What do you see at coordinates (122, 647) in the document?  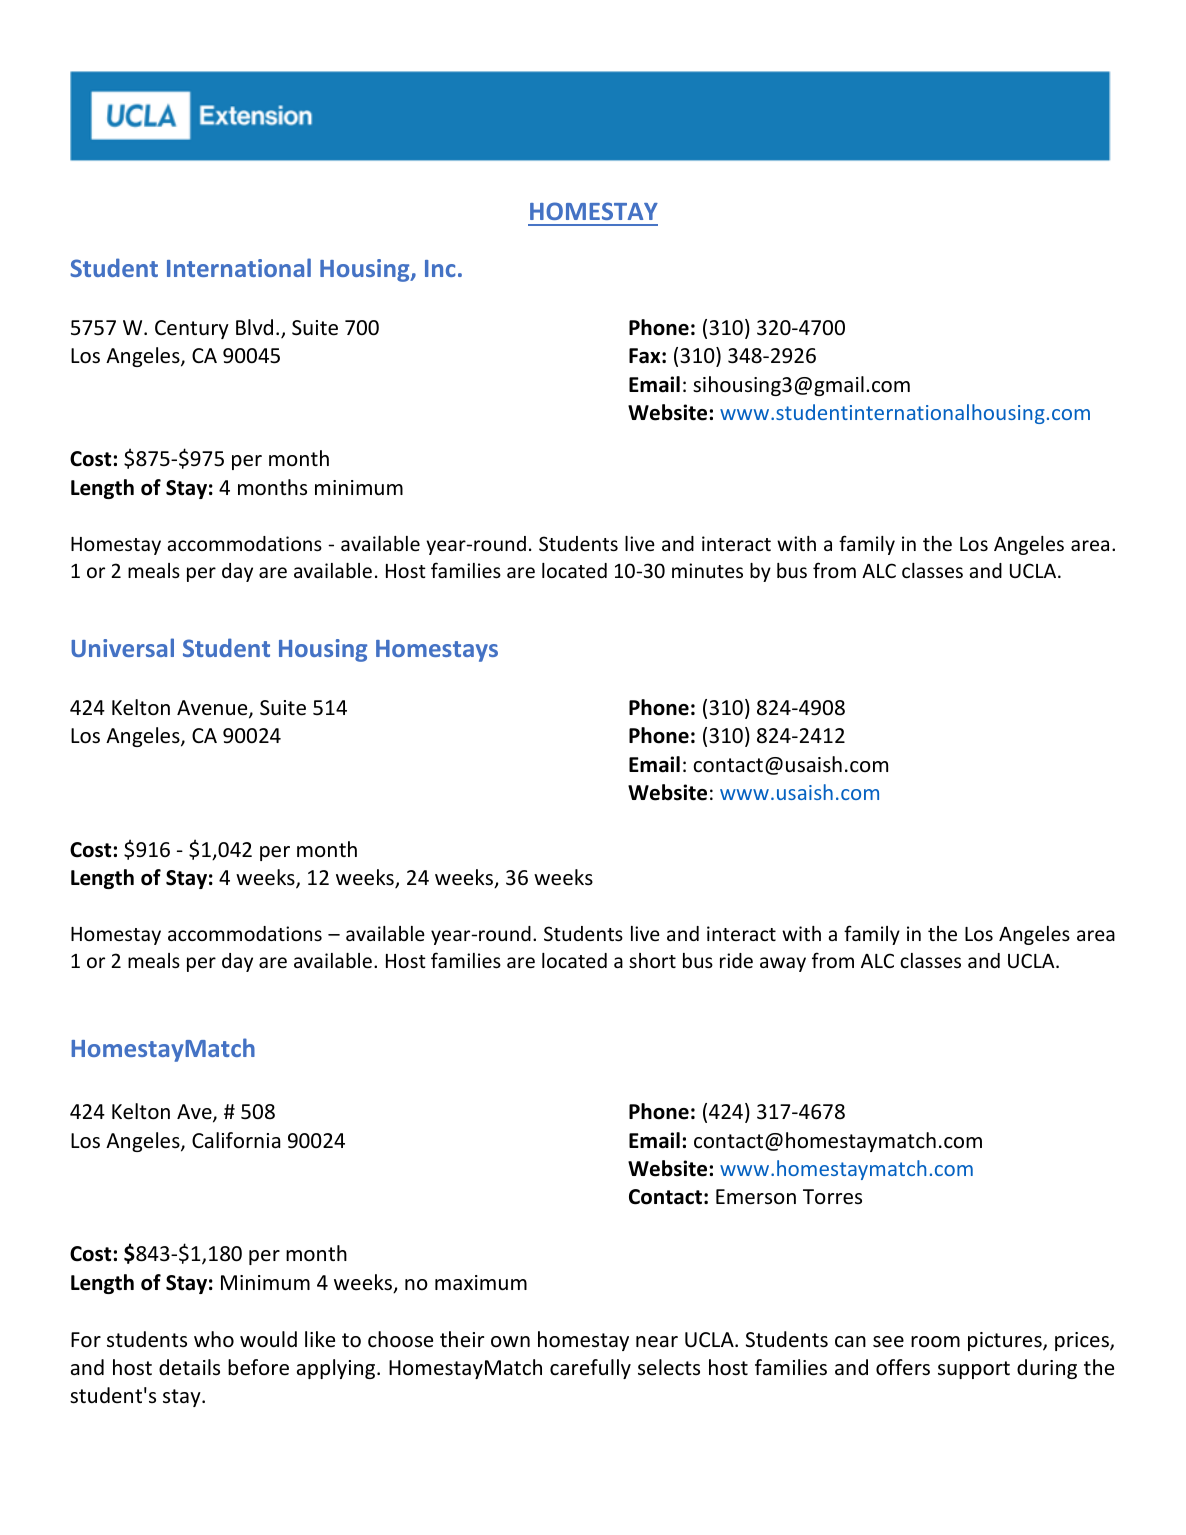 I see `Universal` at bounding box center [122, 647].
